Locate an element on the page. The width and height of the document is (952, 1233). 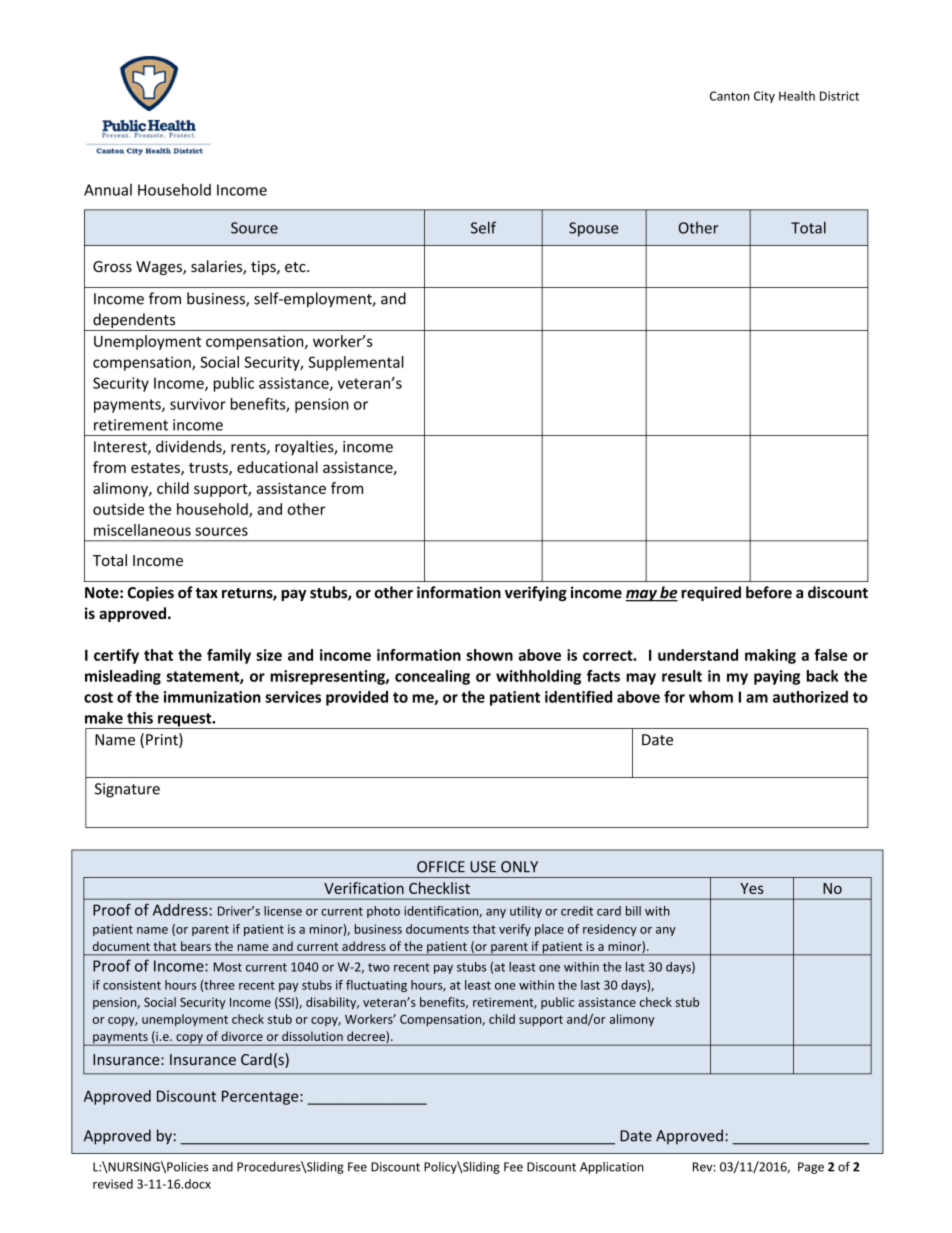
revised is located at coordinates (113, 1184).
